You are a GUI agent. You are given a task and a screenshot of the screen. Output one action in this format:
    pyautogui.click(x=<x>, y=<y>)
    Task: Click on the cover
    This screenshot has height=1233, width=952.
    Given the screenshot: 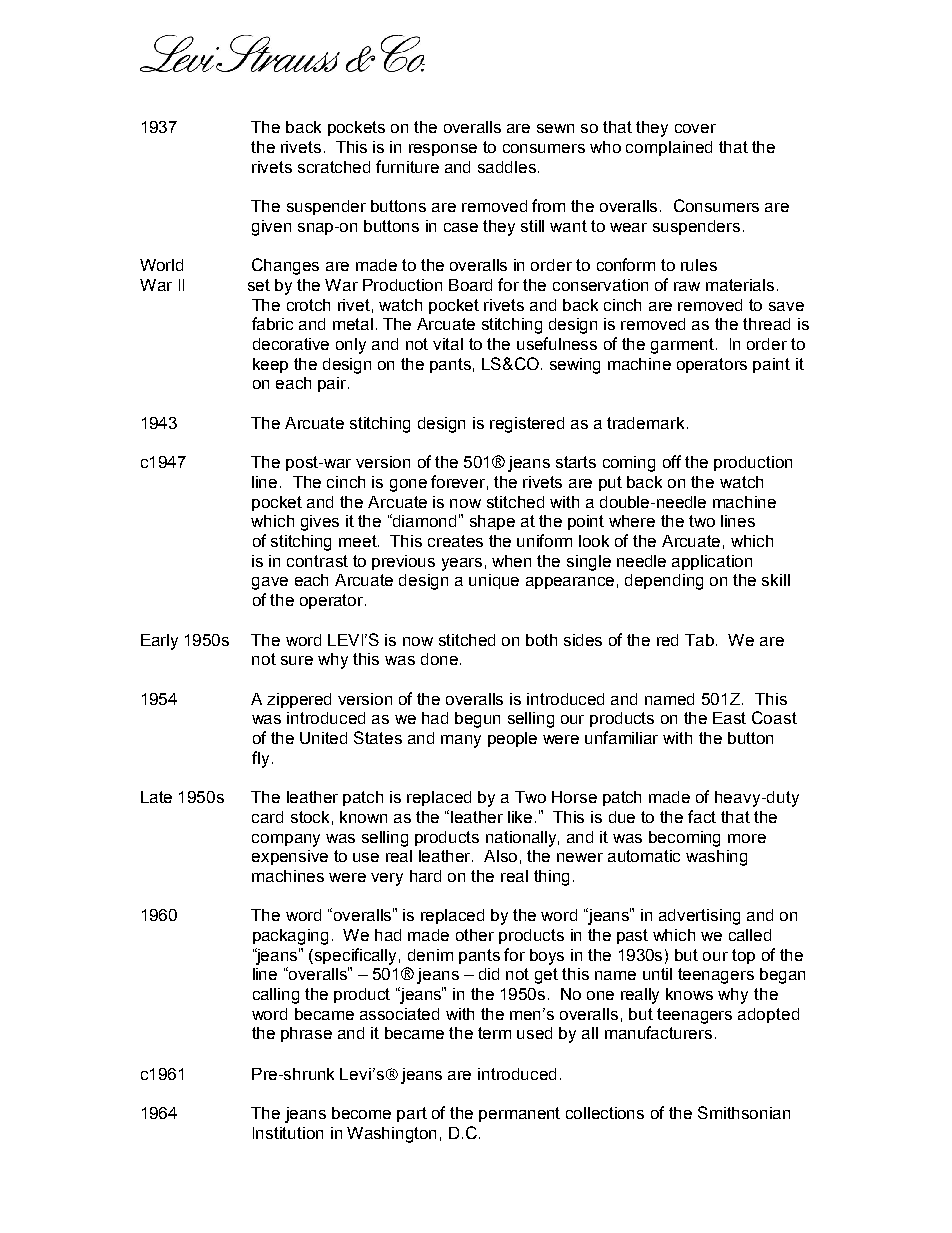 What is the action you would take?
    pyautogui.click(x=695, y=128)
